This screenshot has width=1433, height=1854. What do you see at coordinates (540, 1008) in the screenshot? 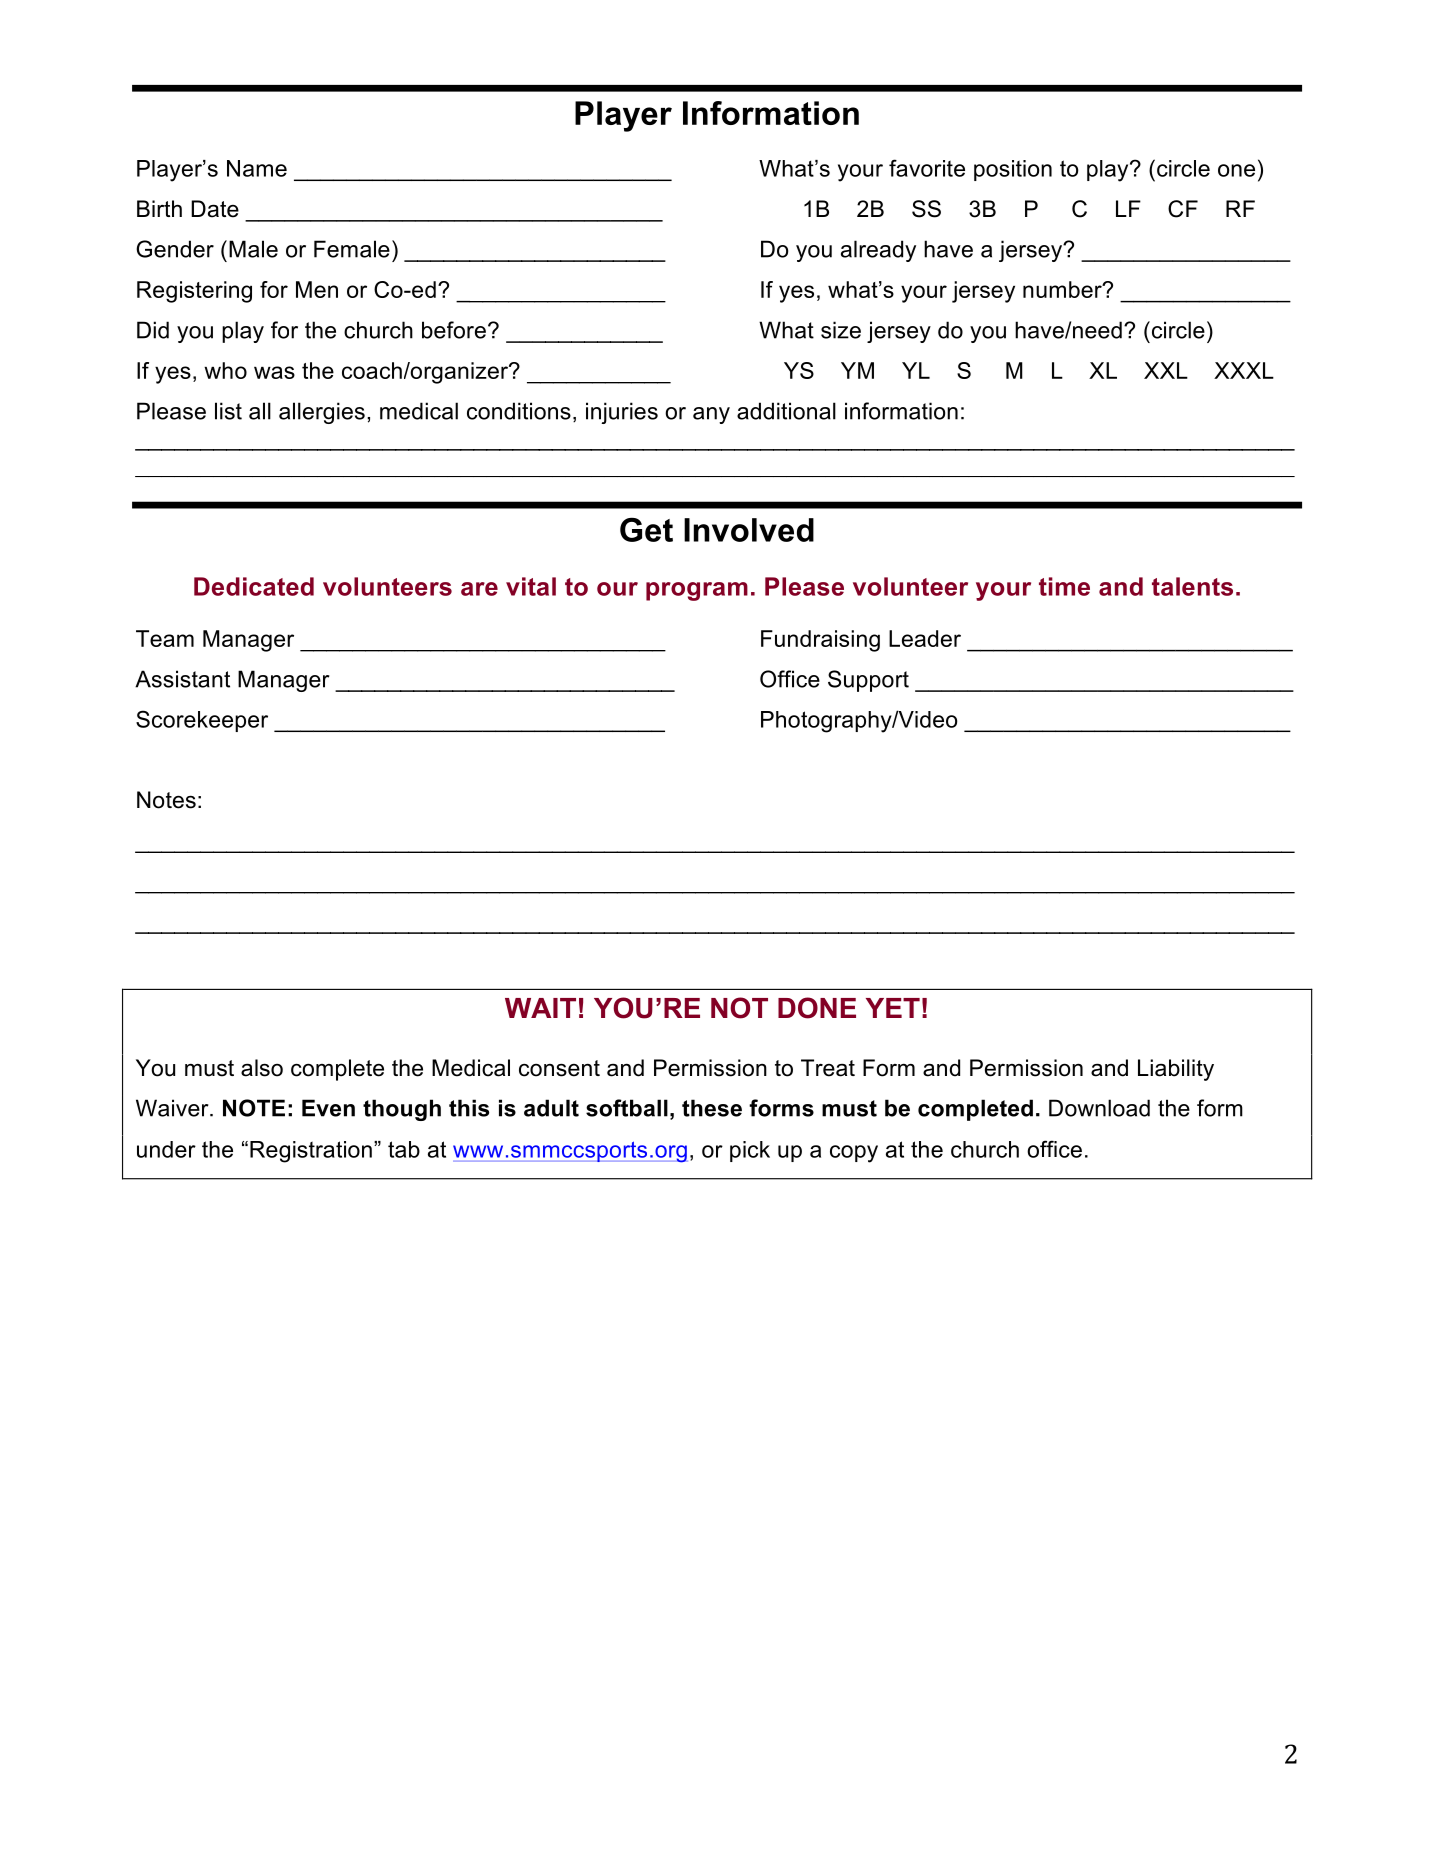
I see `WAIT` at bounding box center [540, 1008].
